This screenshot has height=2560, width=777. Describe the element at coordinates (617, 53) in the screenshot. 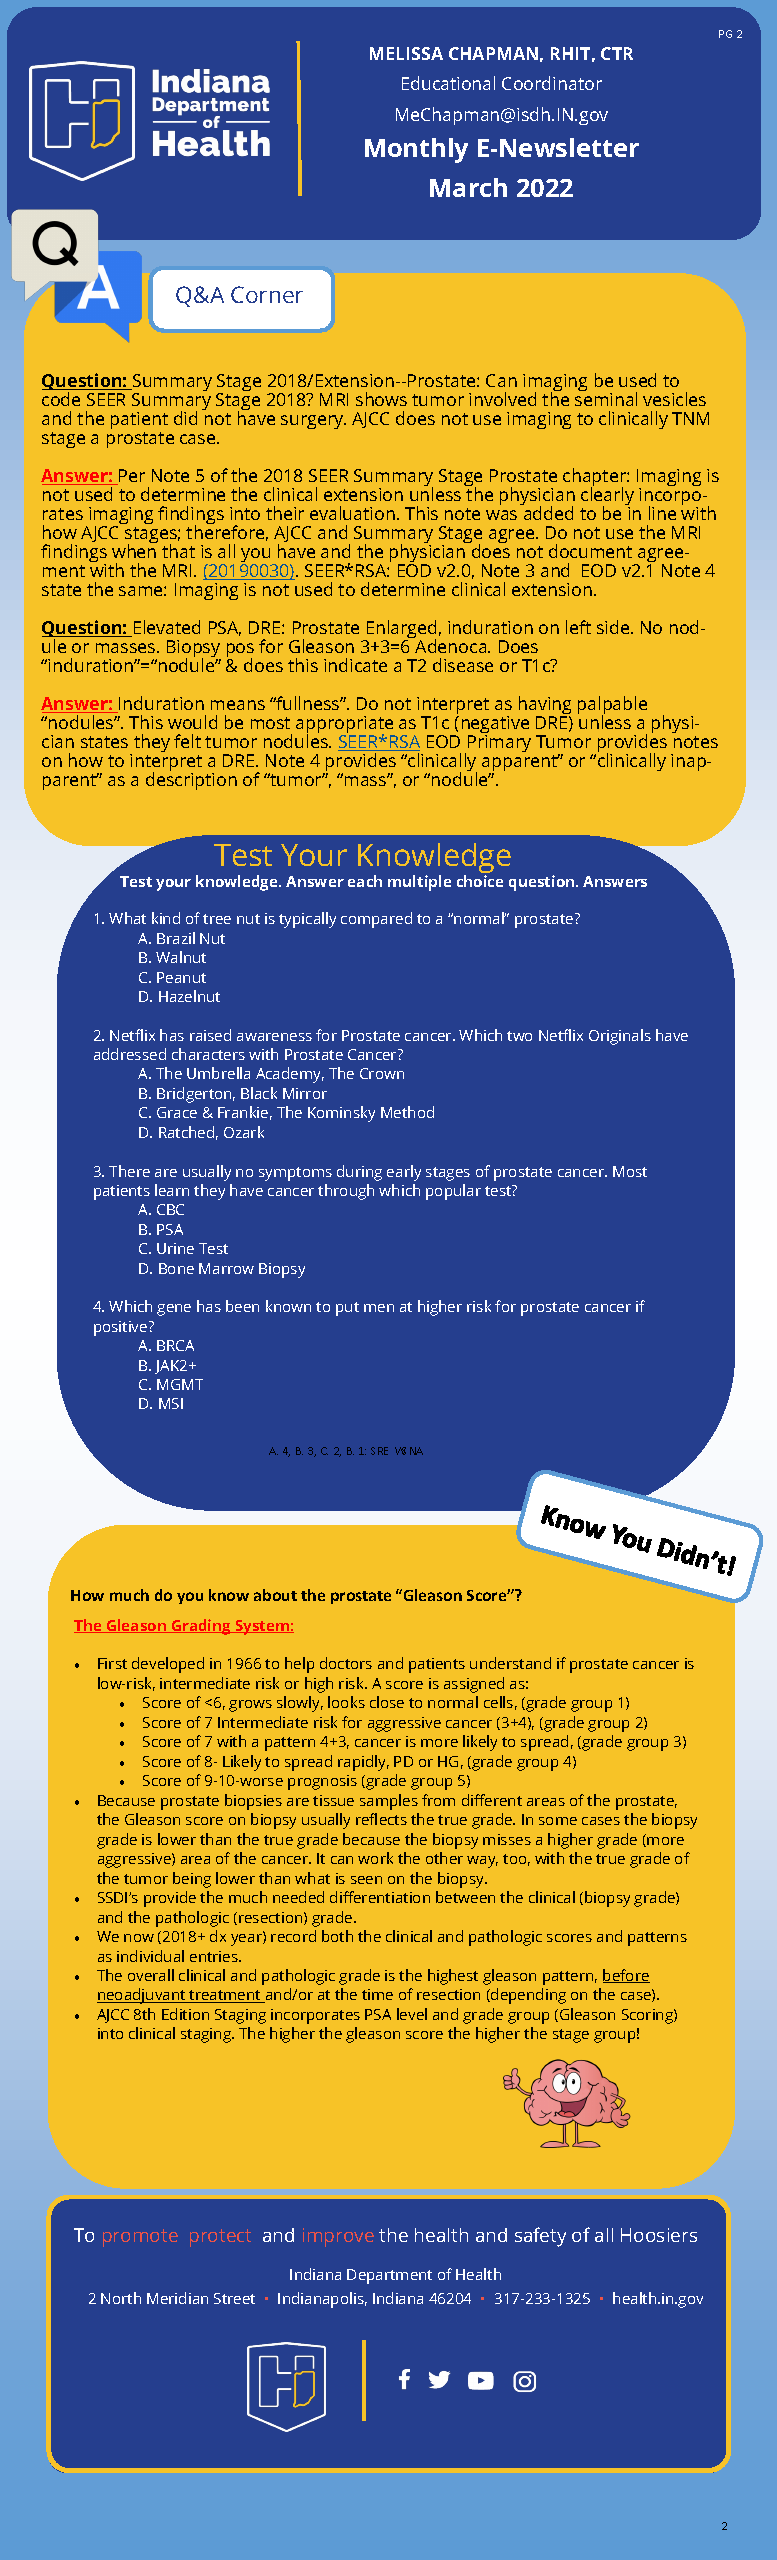

I see `CTR` at that location.
